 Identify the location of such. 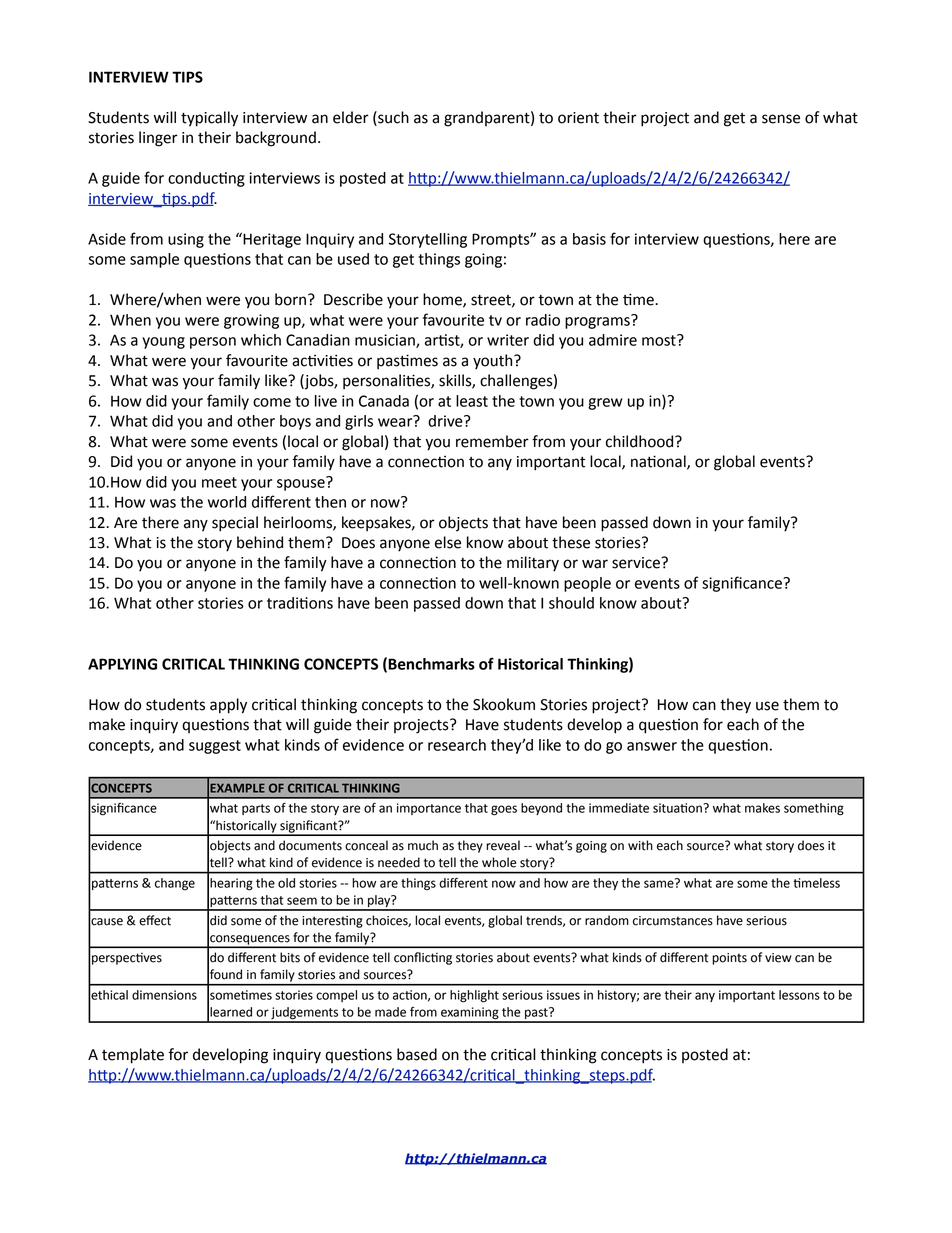
(392, 118).
